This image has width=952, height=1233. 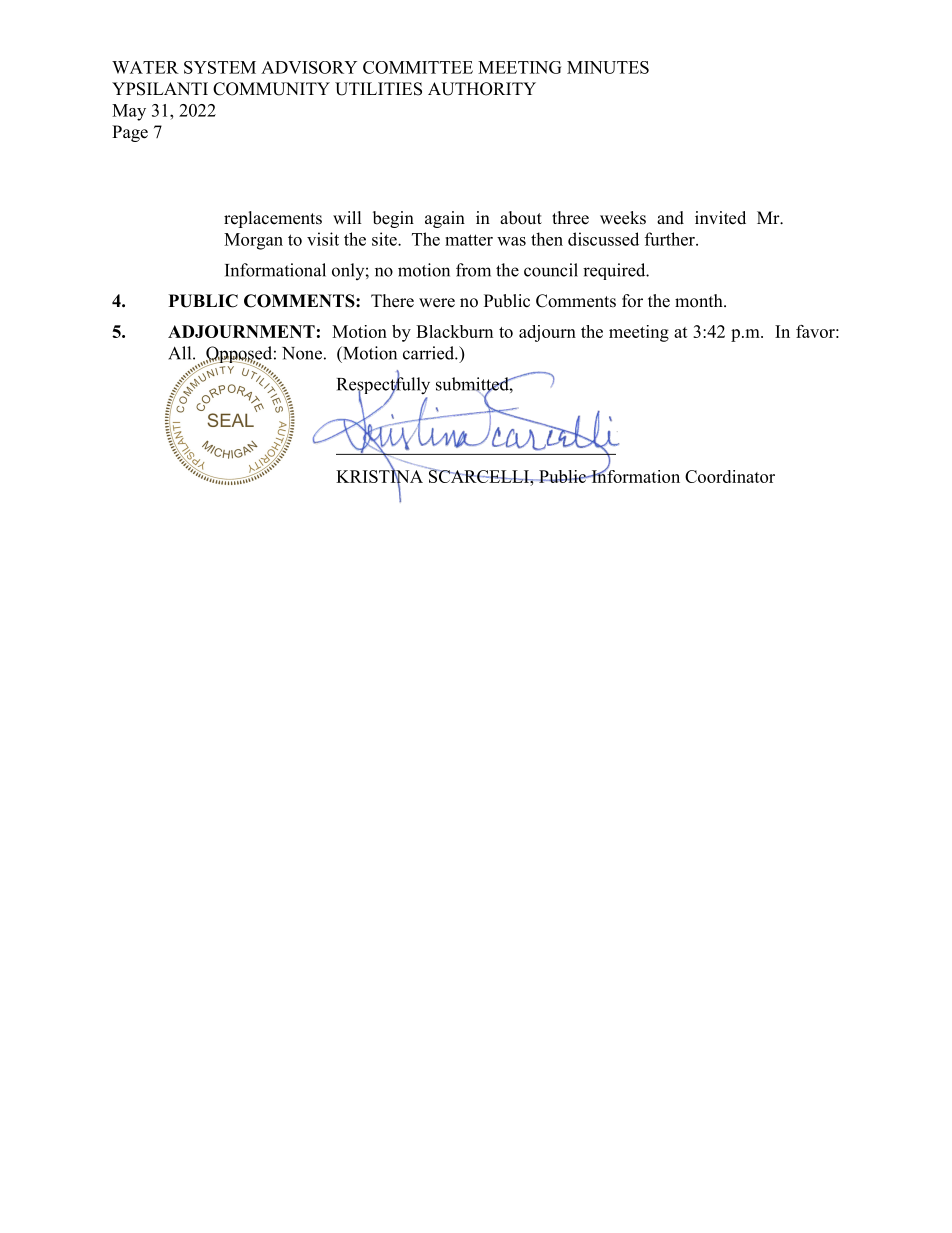 What do you see at coordinates (379, 476) in the image?
I see `KRISTINA` at bounding box center [379, 476].
